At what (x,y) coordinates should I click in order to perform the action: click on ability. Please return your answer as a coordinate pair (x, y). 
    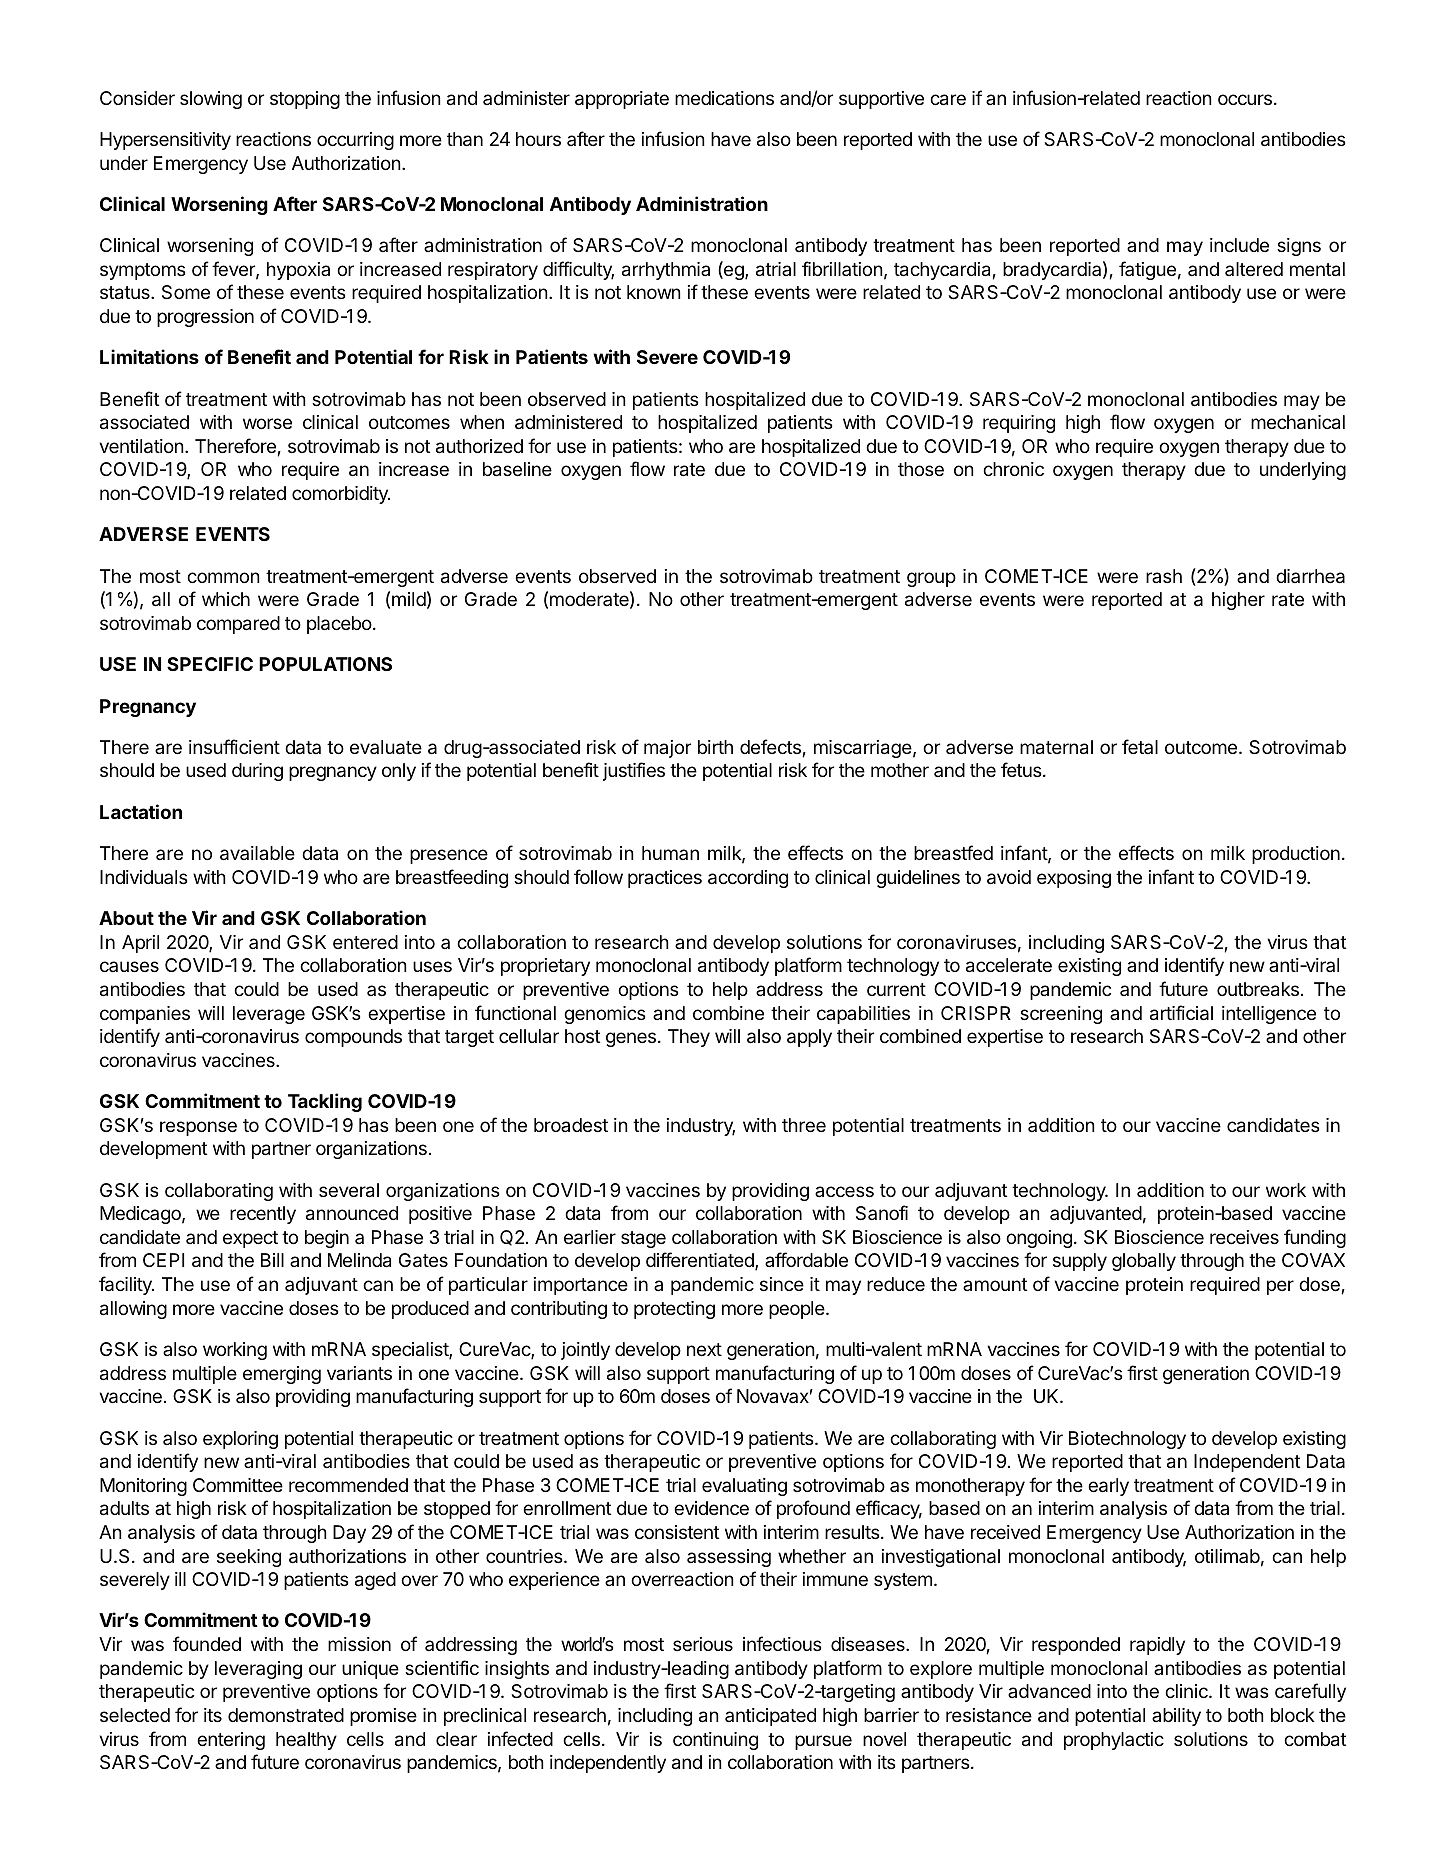
    Looking at the image, I should click on (1176, 1717).
